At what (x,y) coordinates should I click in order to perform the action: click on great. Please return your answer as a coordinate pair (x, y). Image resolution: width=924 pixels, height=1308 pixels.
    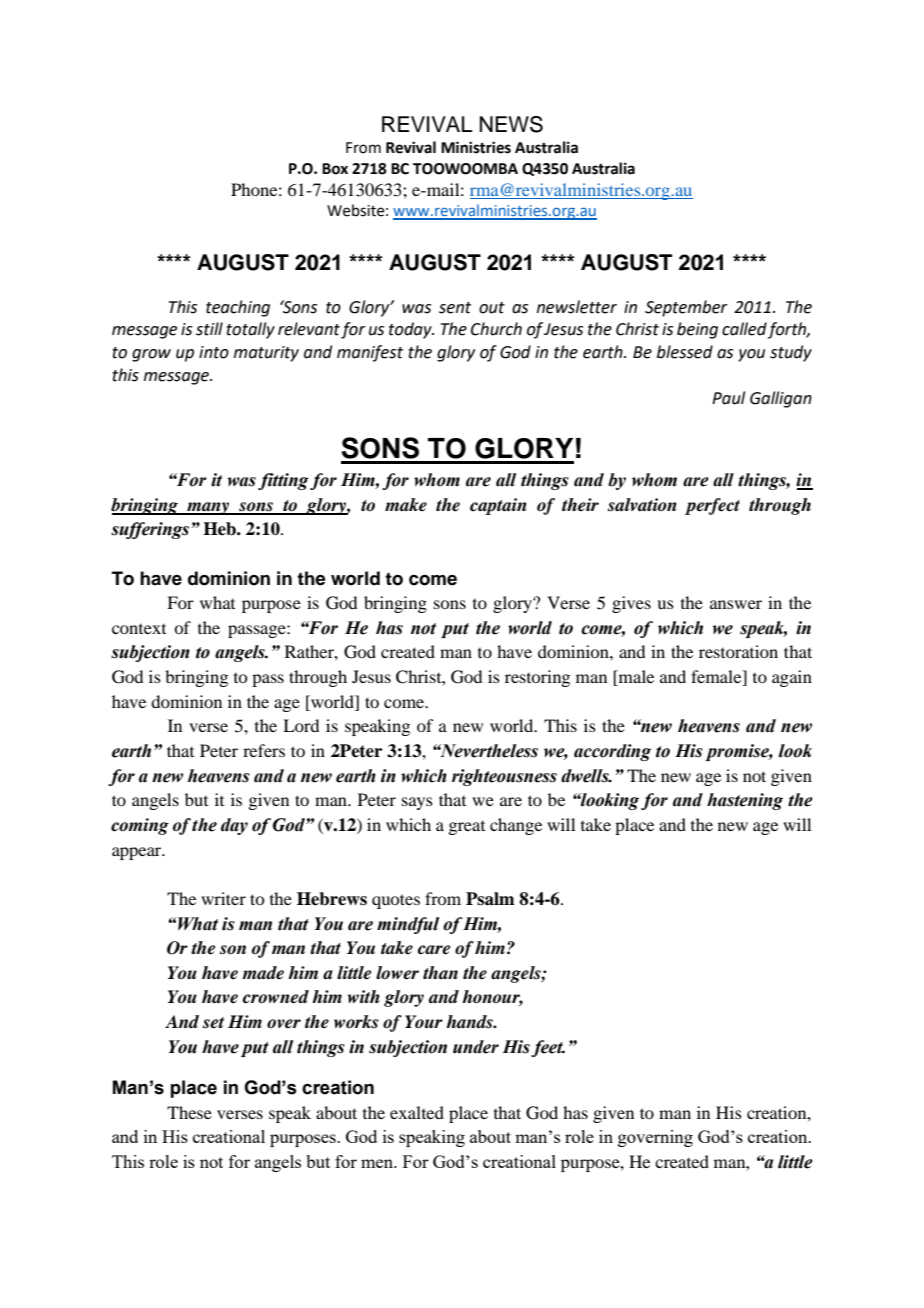
    Looking at the image, I should click on (466, 828).
